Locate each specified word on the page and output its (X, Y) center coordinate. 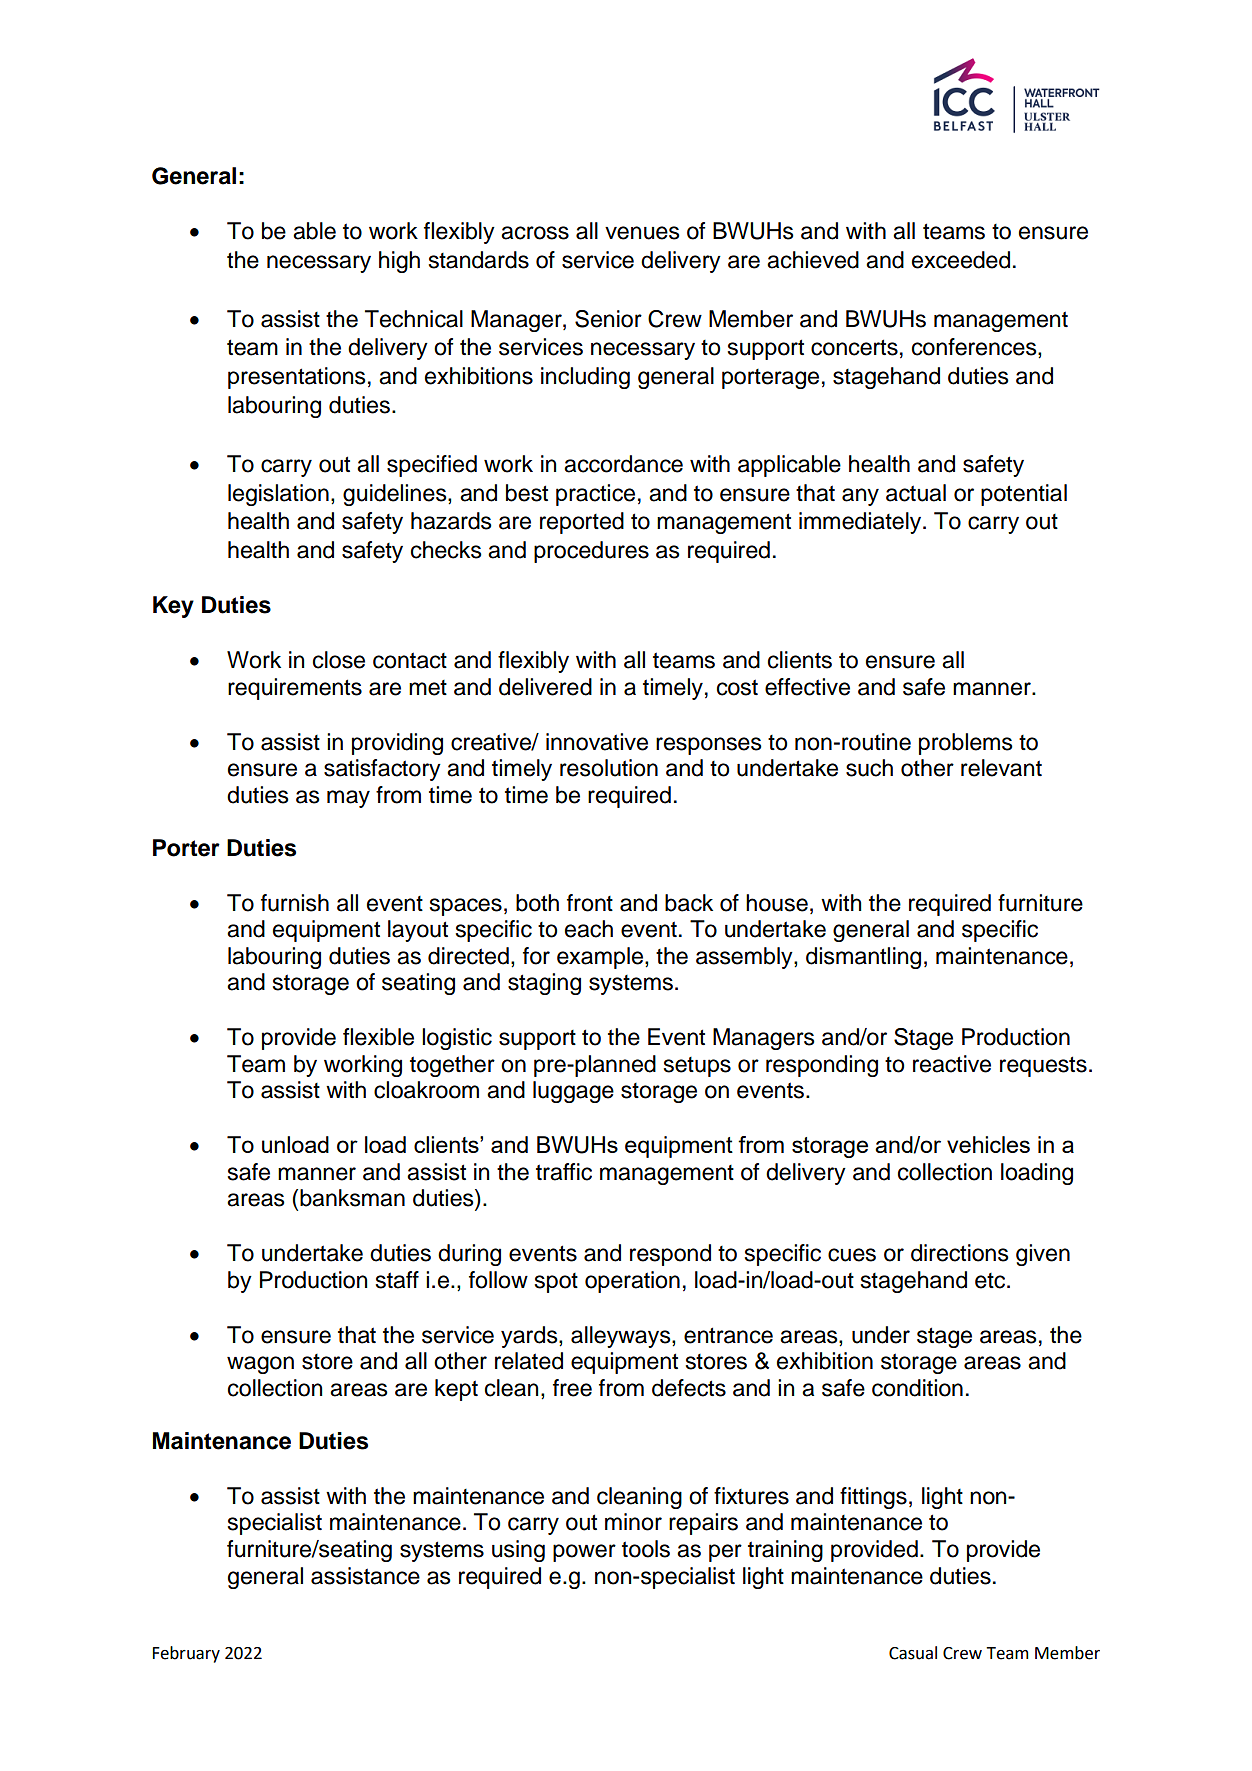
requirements (295, 689)
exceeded (961, 260)
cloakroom (426, 1090)
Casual (913, 1653)
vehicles (988, 1144)
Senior (608, 319)
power (584, 1553)
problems (966, 744)
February (186, 1654)
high (399, 262)
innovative (597, 742)
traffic (564, 1172)
